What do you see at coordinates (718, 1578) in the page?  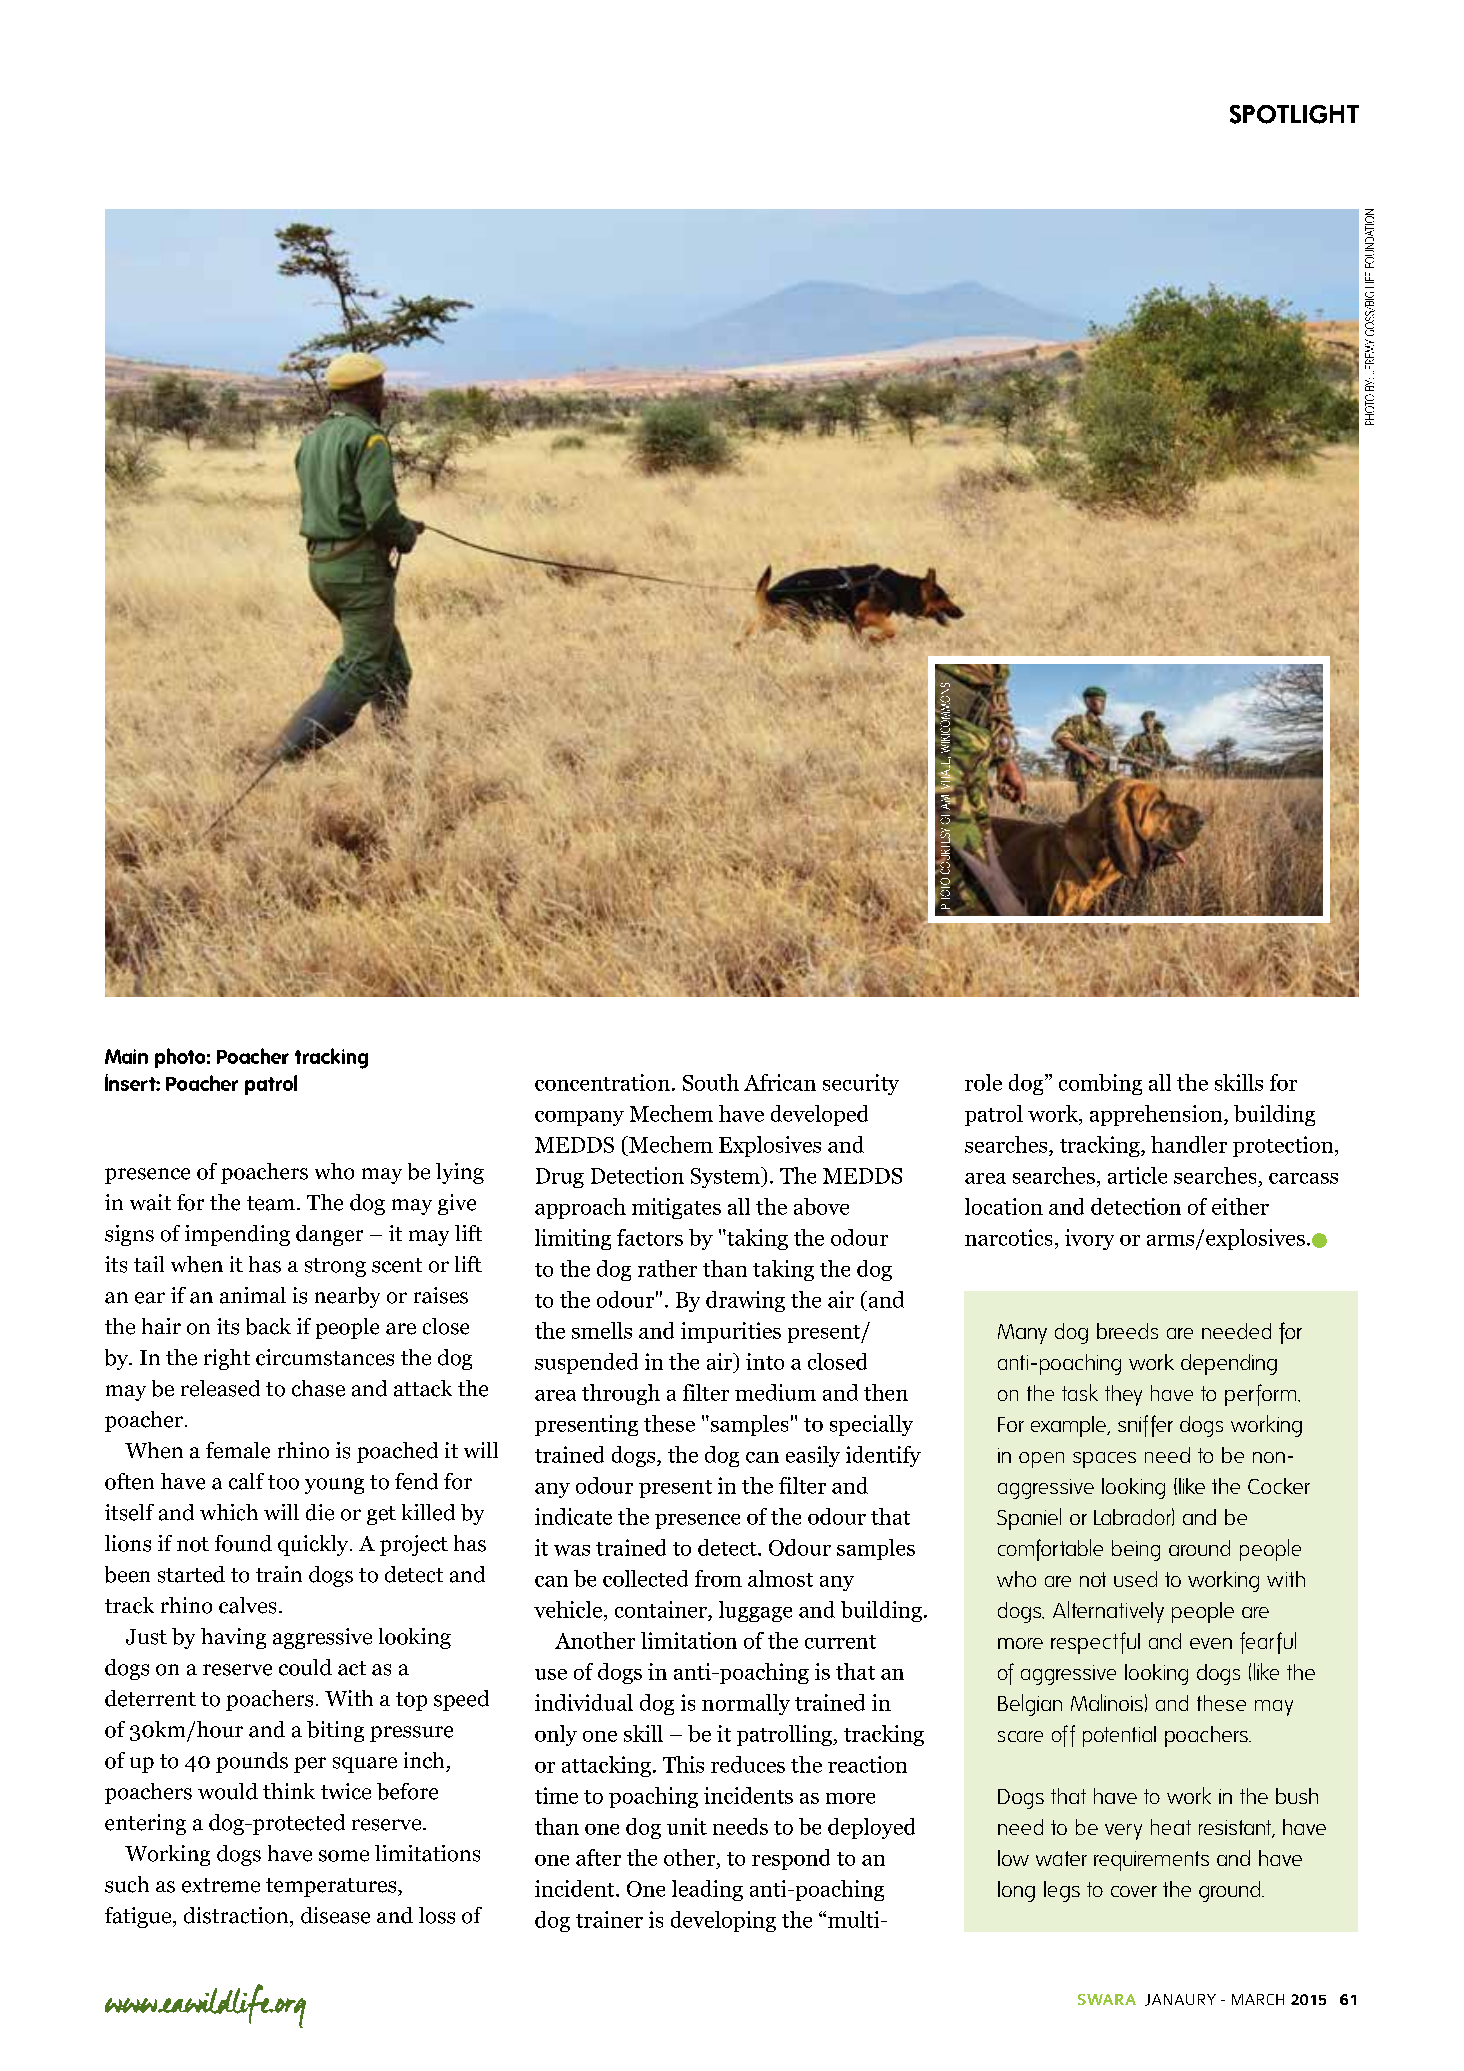 I see `from` at bounding box center [718, 1578].
